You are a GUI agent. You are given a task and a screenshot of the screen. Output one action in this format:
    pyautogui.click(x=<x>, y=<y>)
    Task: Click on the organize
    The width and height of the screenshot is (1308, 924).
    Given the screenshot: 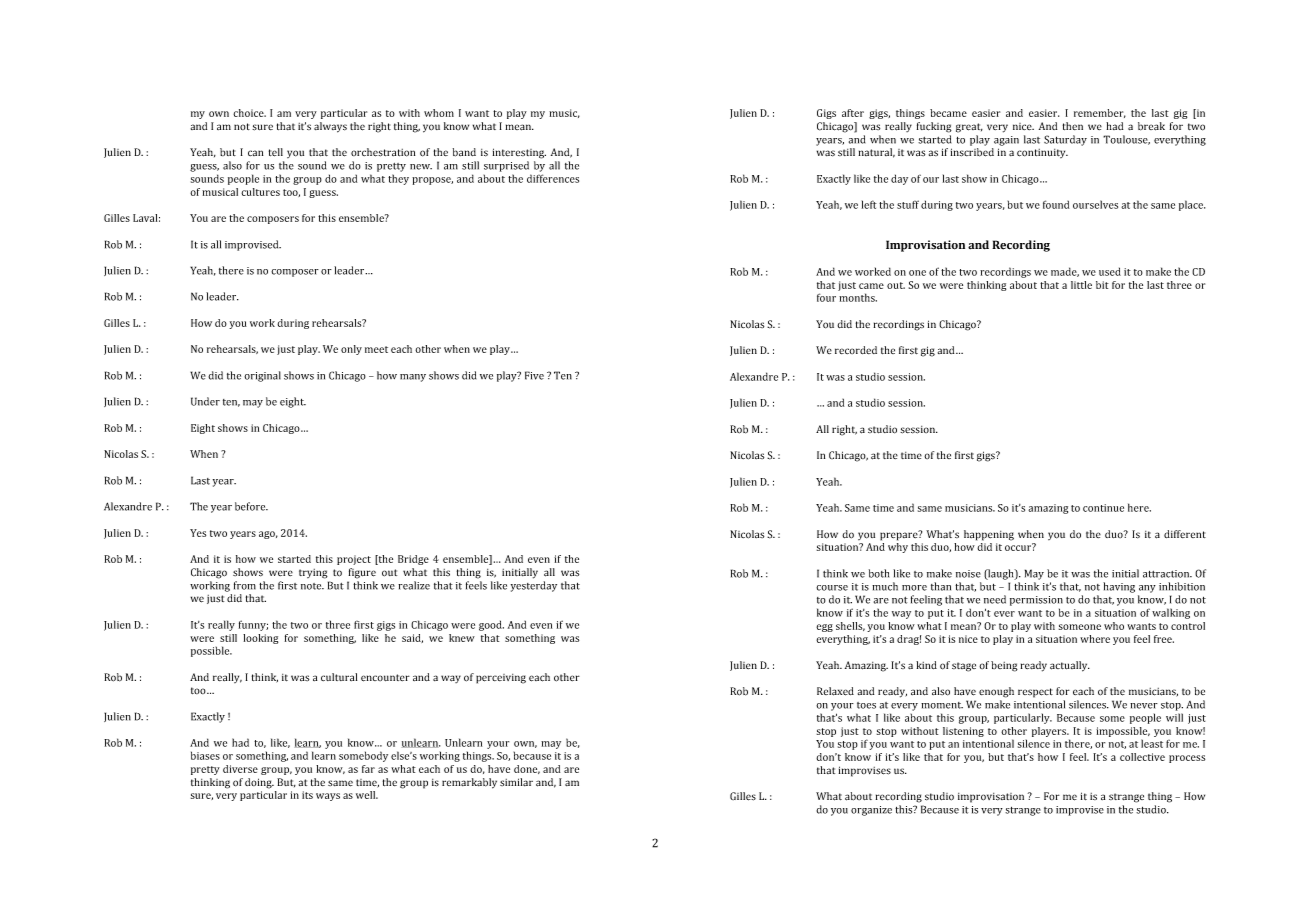 What is the action you would take?
    pyautogui.click(x=871, y=811)
